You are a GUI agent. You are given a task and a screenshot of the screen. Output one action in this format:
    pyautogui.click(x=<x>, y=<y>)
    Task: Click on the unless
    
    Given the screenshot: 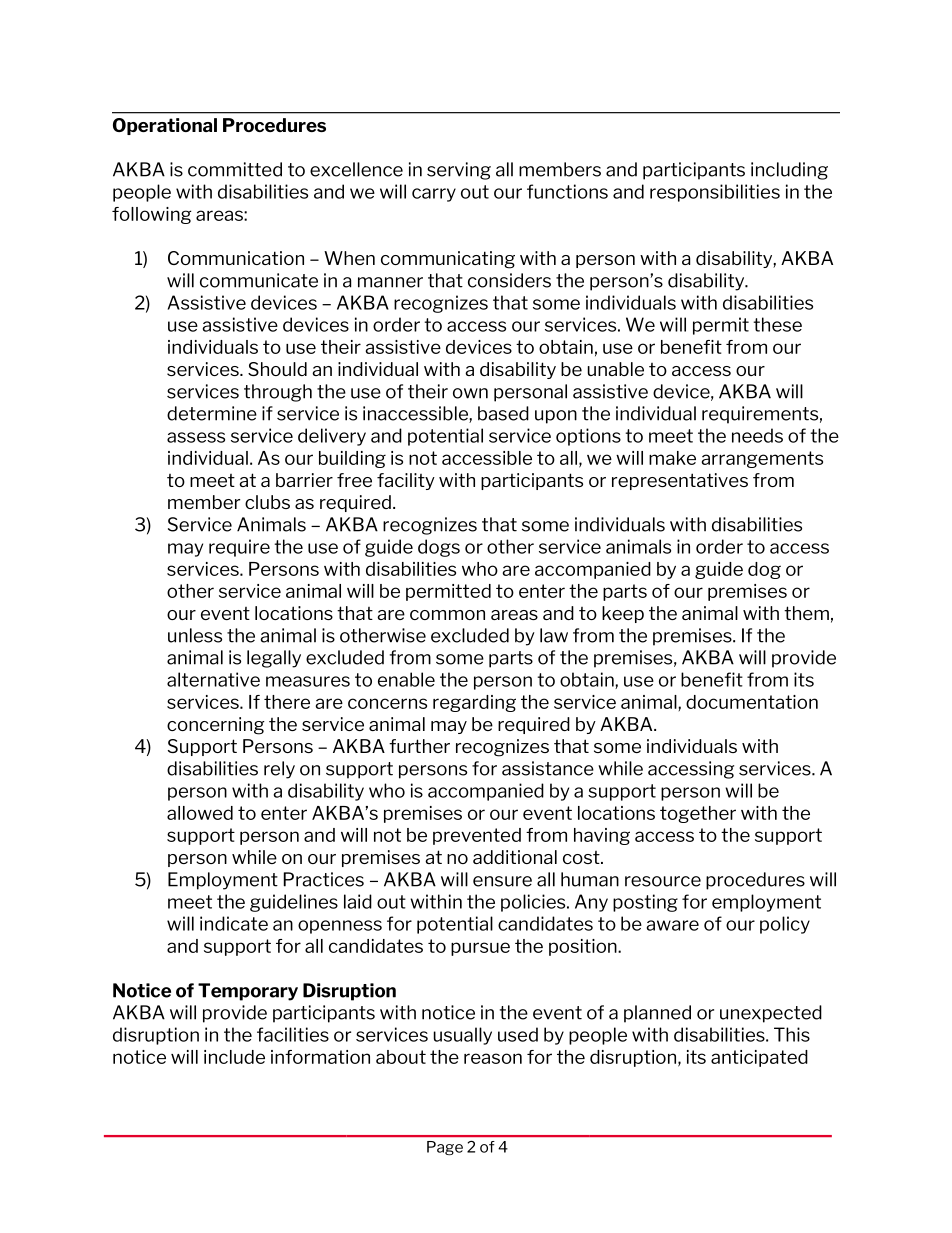 What is the action you would take?
    pyautogui.click(x=195, y=635)
